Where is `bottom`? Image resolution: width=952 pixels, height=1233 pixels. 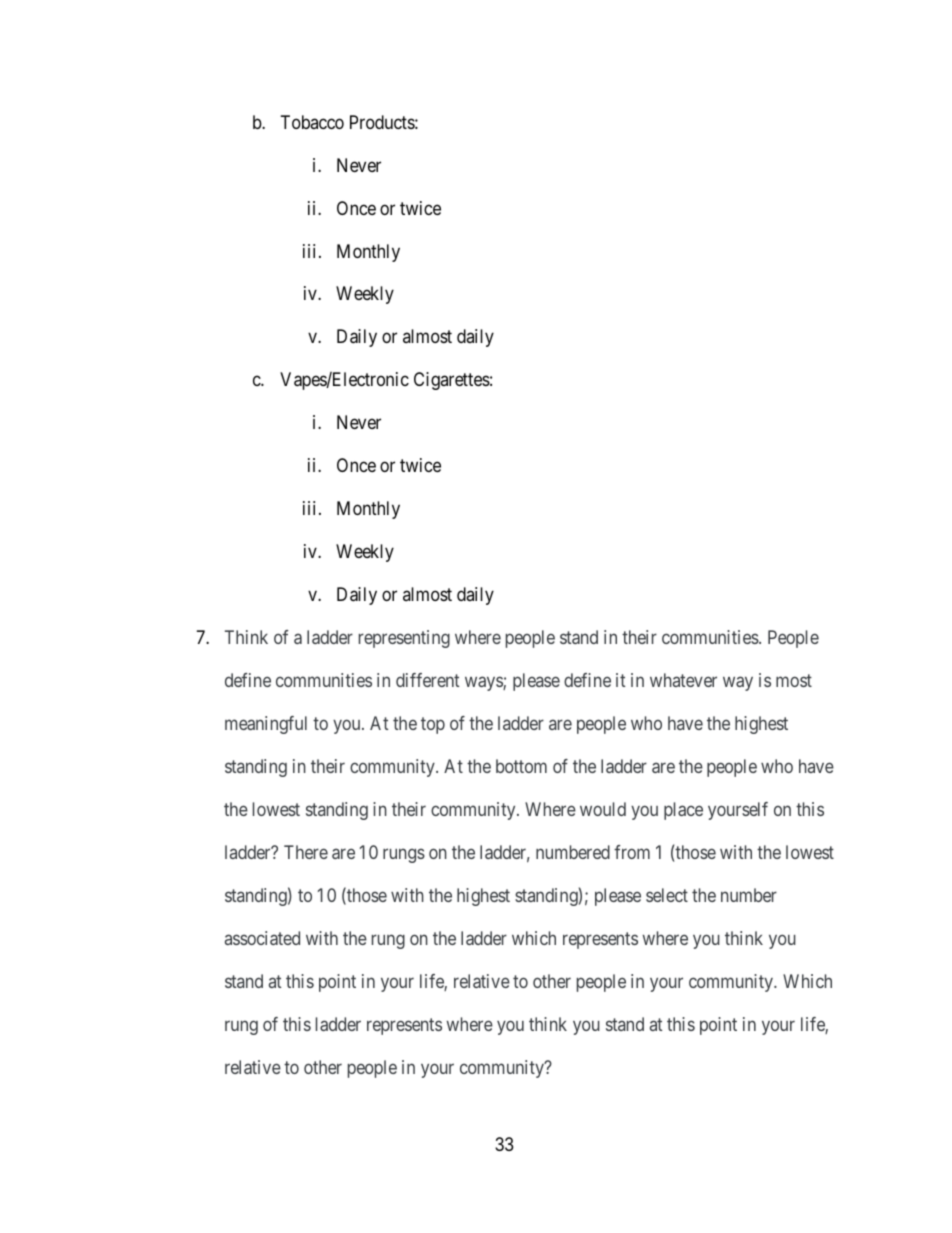
bottom is located at coordinates (521, 766).
